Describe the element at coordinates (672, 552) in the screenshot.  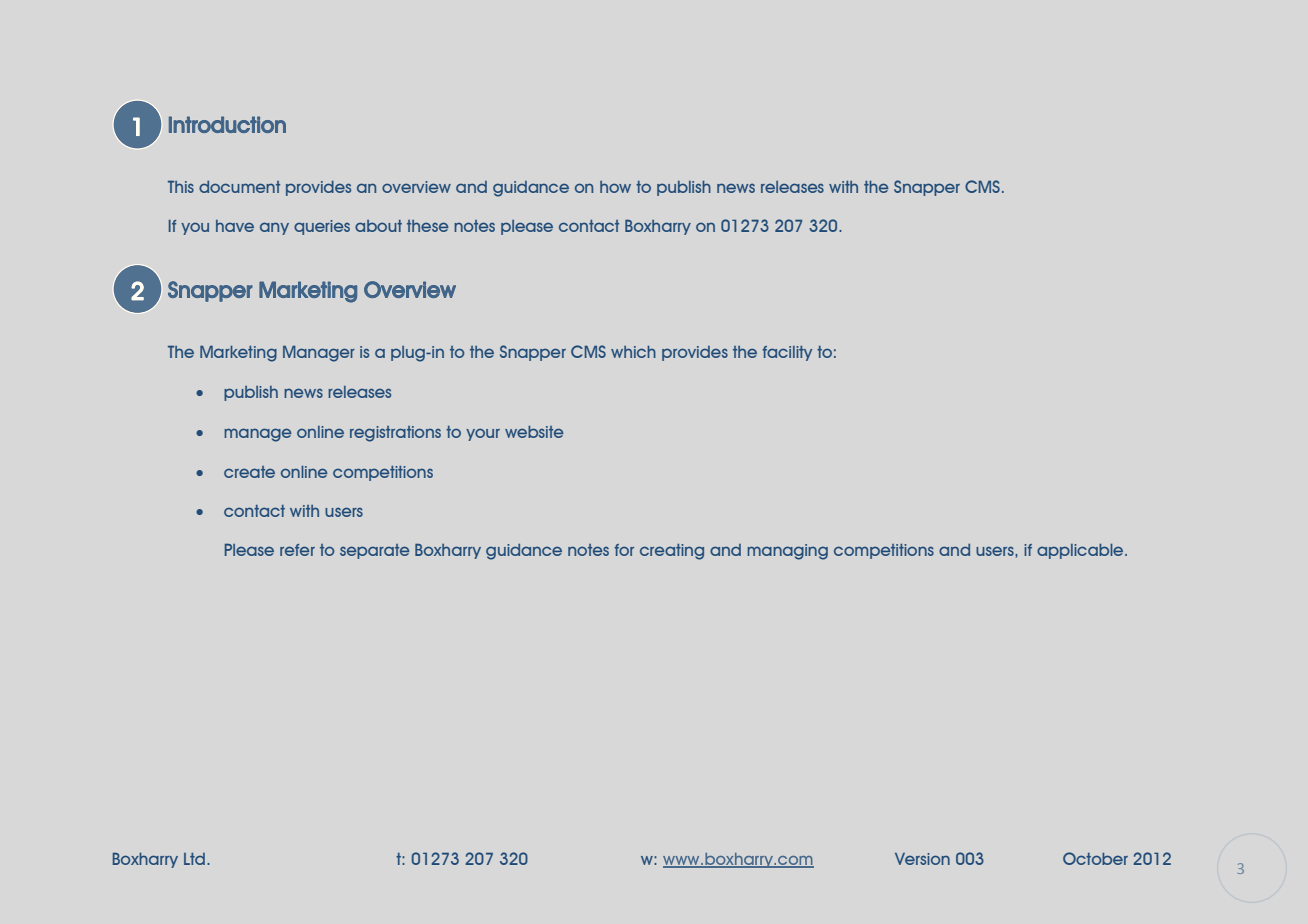
I see `creating` at that location.
